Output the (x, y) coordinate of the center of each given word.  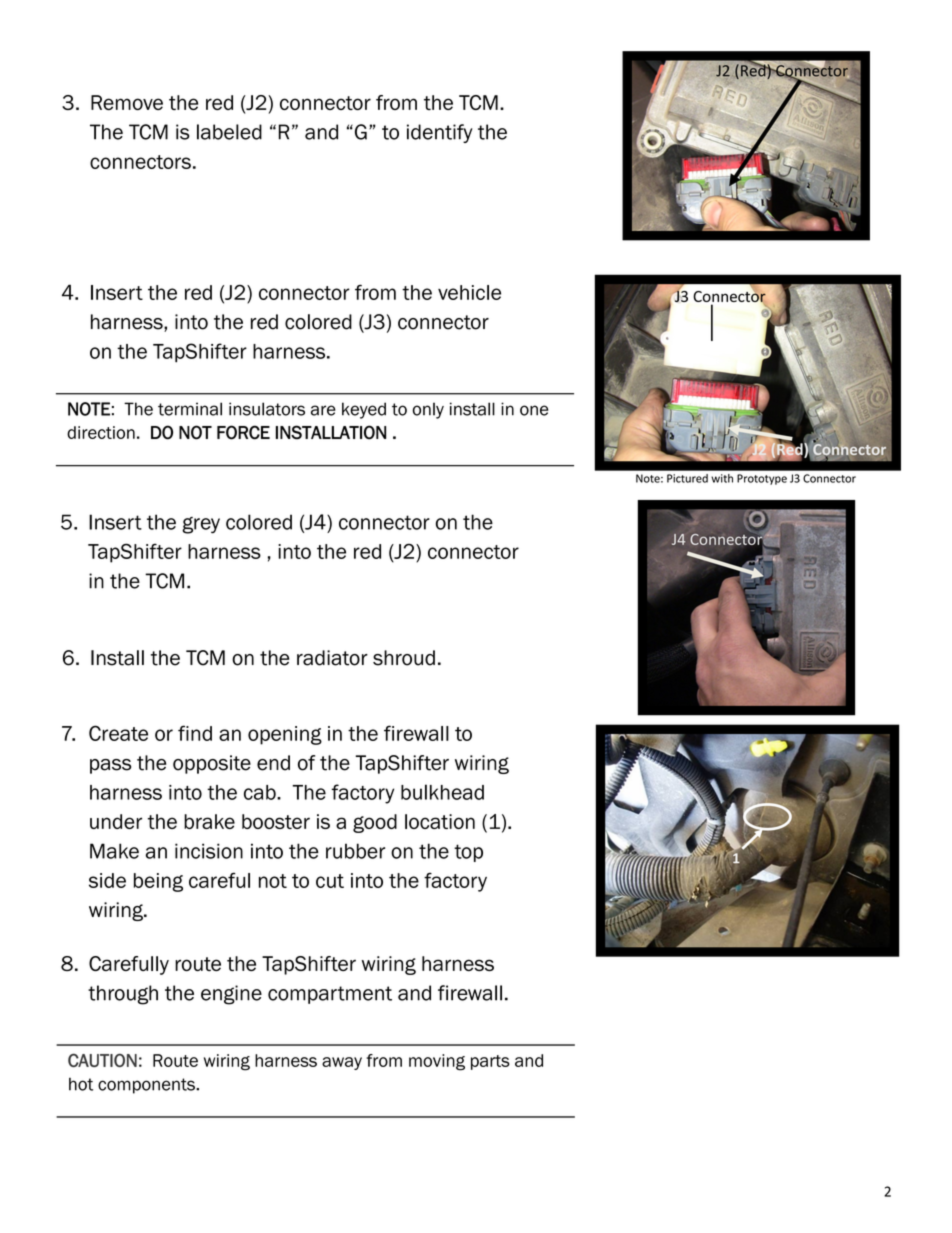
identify (440, 133)
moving (437, 1062)
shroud (404, 658)
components (147, 1086)
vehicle (469, 292)
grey (201, 525)
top (468, 853)
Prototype (762, 479)
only (428, 410)
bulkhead (442, 792)
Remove (127, 102)
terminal (190, 409)
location (440, 821)
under (116, 821)
